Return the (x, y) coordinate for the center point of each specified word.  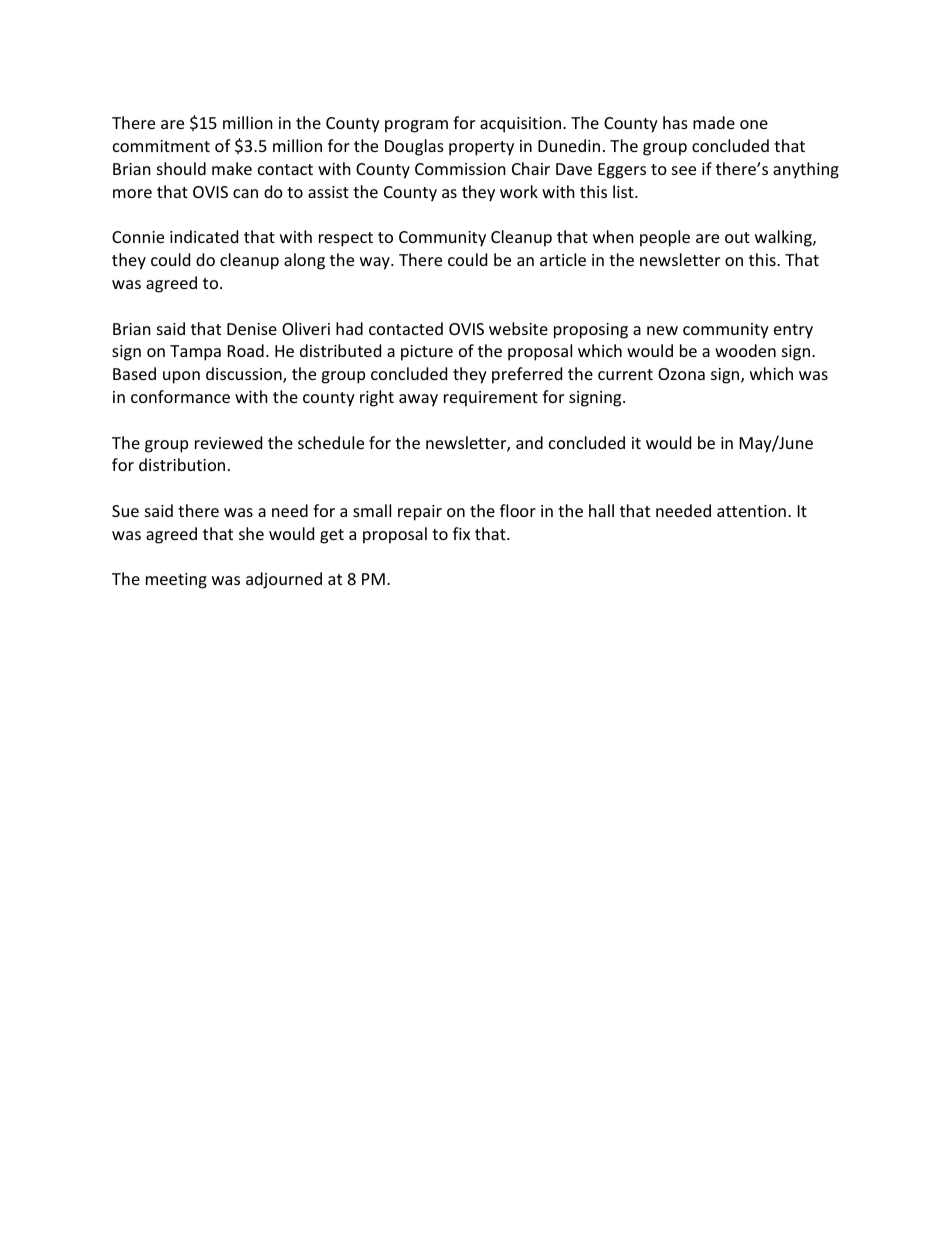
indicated (204, 236)
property (481, 148)
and (529, 442)
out (737, 237)
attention (751, 511)
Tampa (195, 353)
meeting (176, 581)
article (563, 259)
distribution (182, 464)
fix (461, 533)
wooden (745, 350)
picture (427, 353)
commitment (161, 146)
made (714, 122)
